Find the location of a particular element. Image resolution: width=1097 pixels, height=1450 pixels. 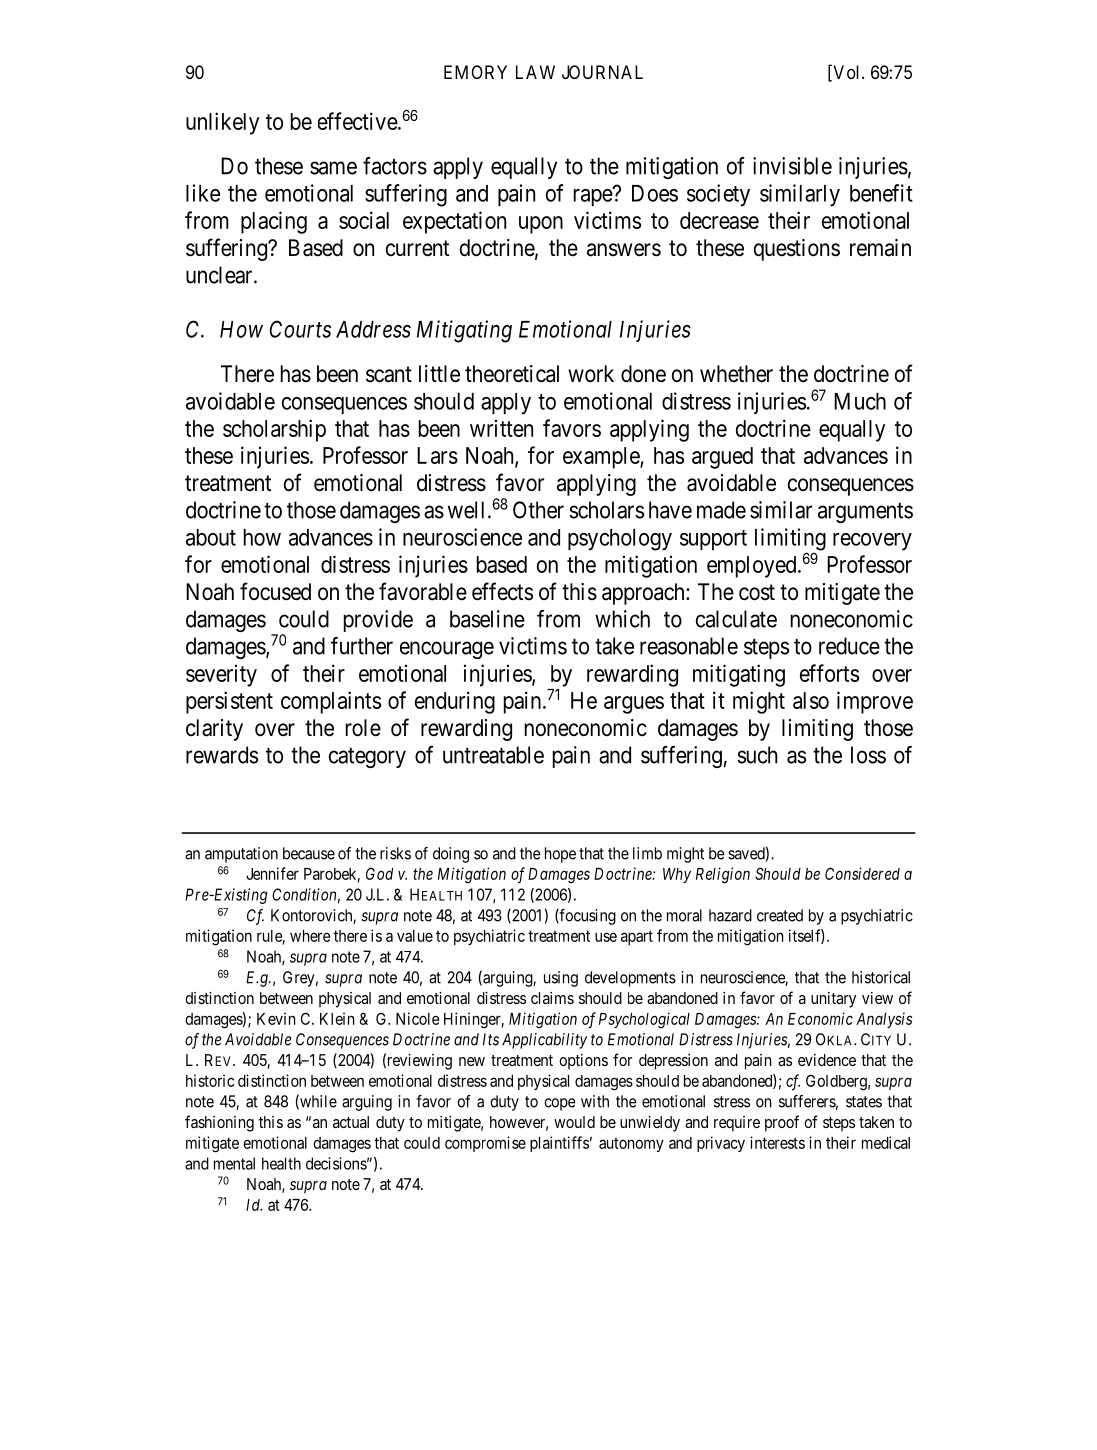

LAW is located at coordinates (535, 72).
